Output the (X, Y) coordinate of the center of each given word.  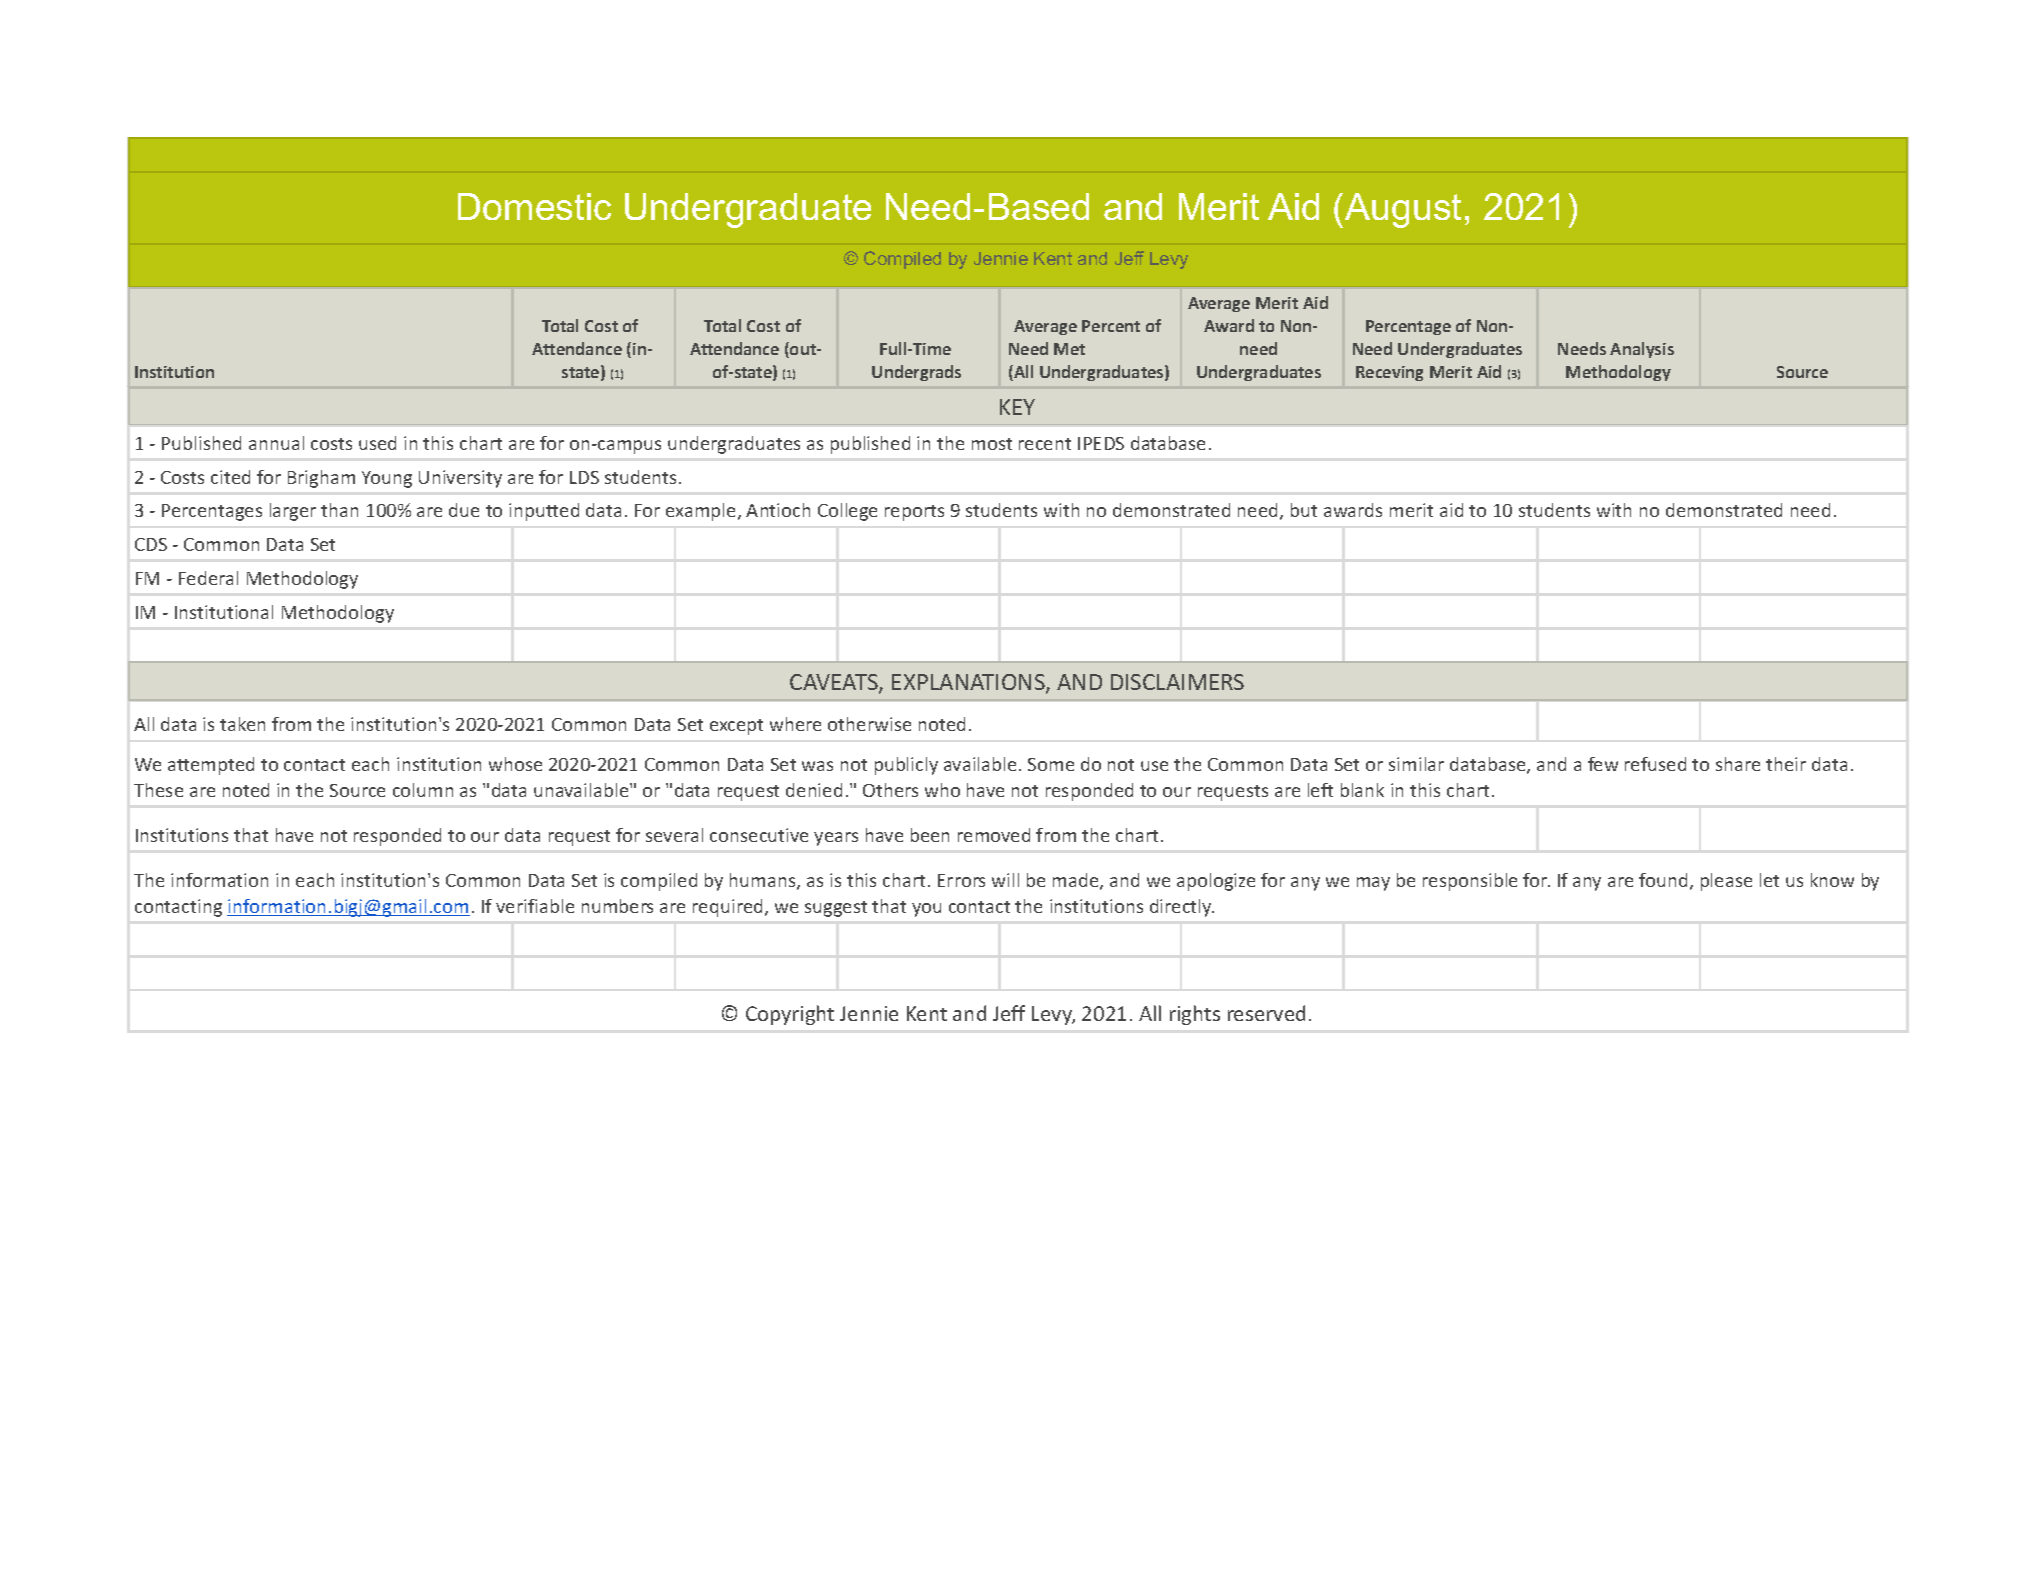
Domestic (534, 206)
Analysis (1642, 350)
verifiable (535, 906)
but (1304, 510)
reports (914, 513)
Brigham (321, 479)
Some (1051, 764)
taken (242, 724)
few (1603, 764)
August (1403, 210)
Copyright (790, 1015)
